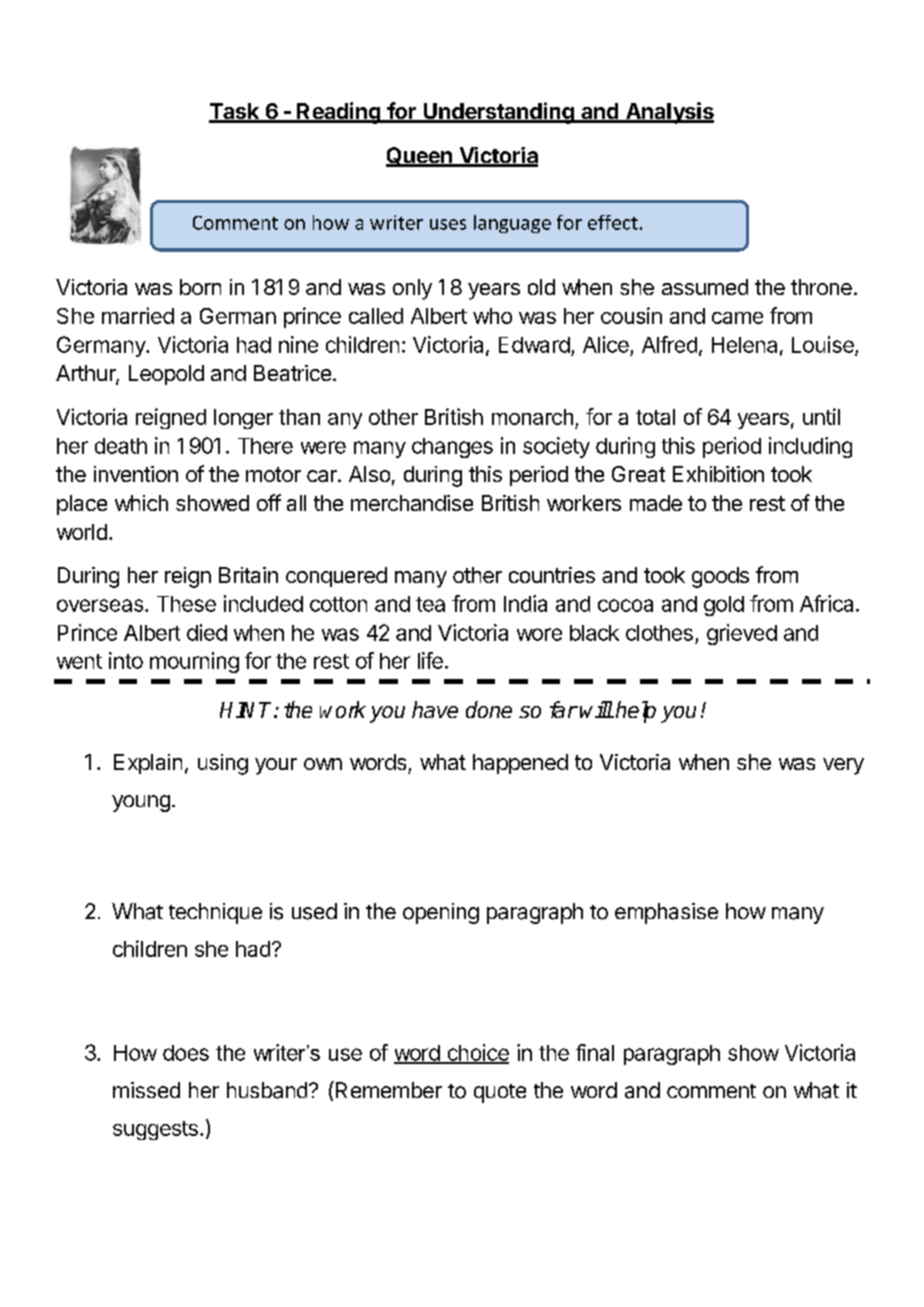 This image has width=924, height=1307. Describe the element at coordinates (666, 913) in the image. I see `emphasise` at that location.
